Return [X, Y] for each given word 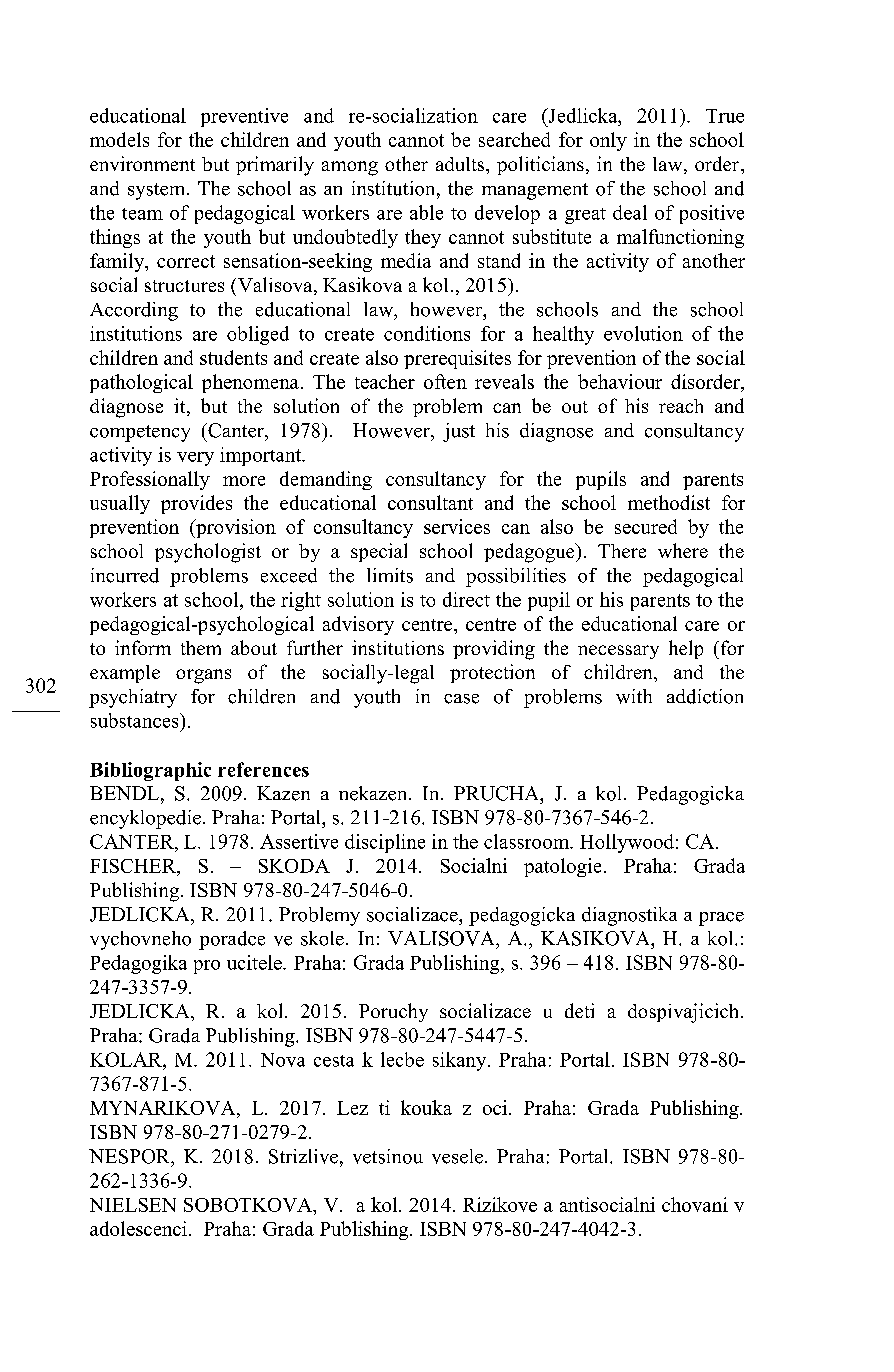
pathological [141, 383]
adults [461, 164]
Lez [352, 1108]
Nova [283, 1060]
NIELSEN [133, 1205]
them [201, 648]
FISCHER [134, 867]
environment [142, 163]
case [461, 699]
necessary [618, 652]
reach [681, 406]
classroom [528, 841]
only [608, 141]
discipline [385, 843]
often [445, 381]
